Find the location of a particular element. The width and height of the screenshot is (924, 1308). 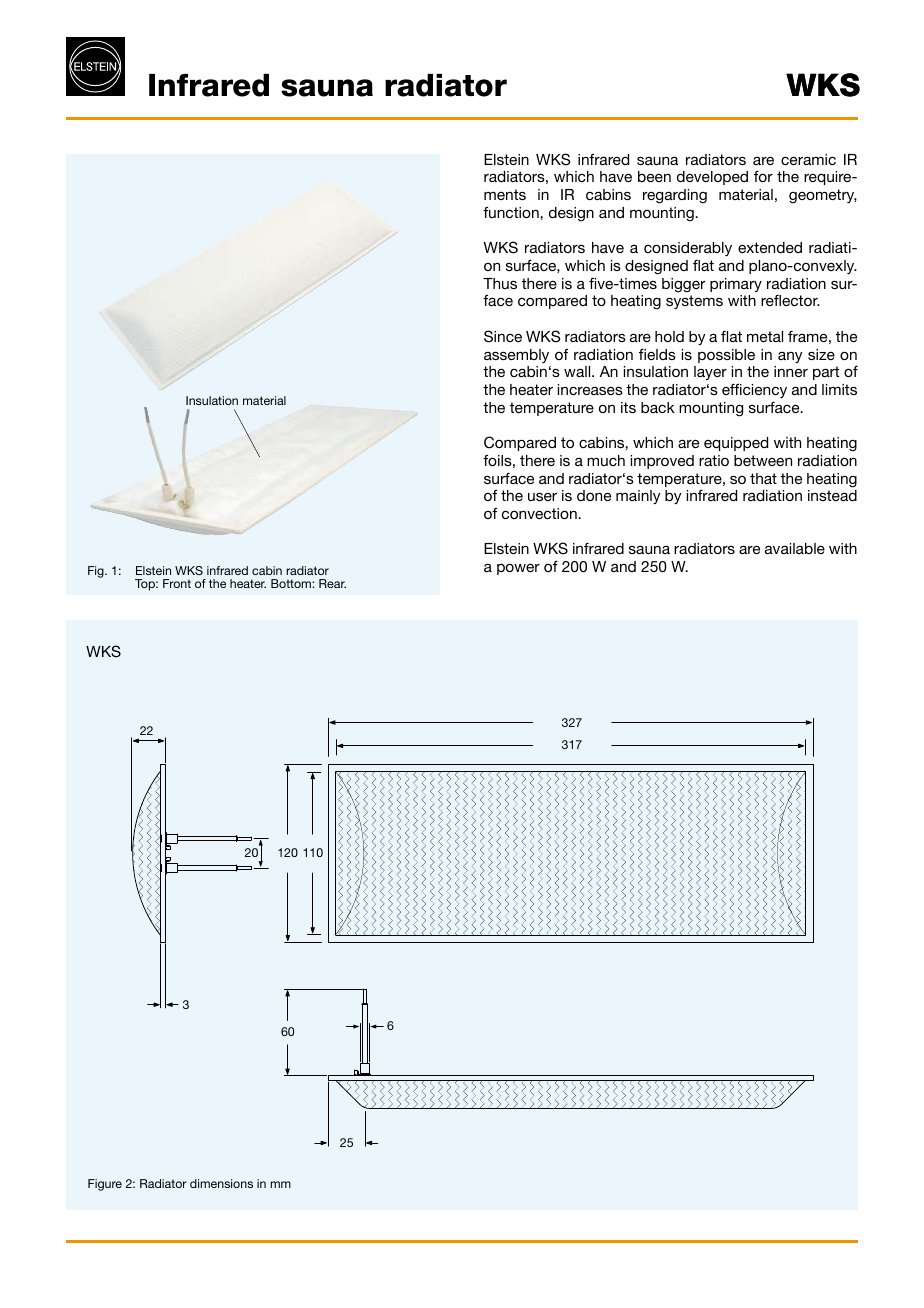

for is located at coordinates (763, 176).
